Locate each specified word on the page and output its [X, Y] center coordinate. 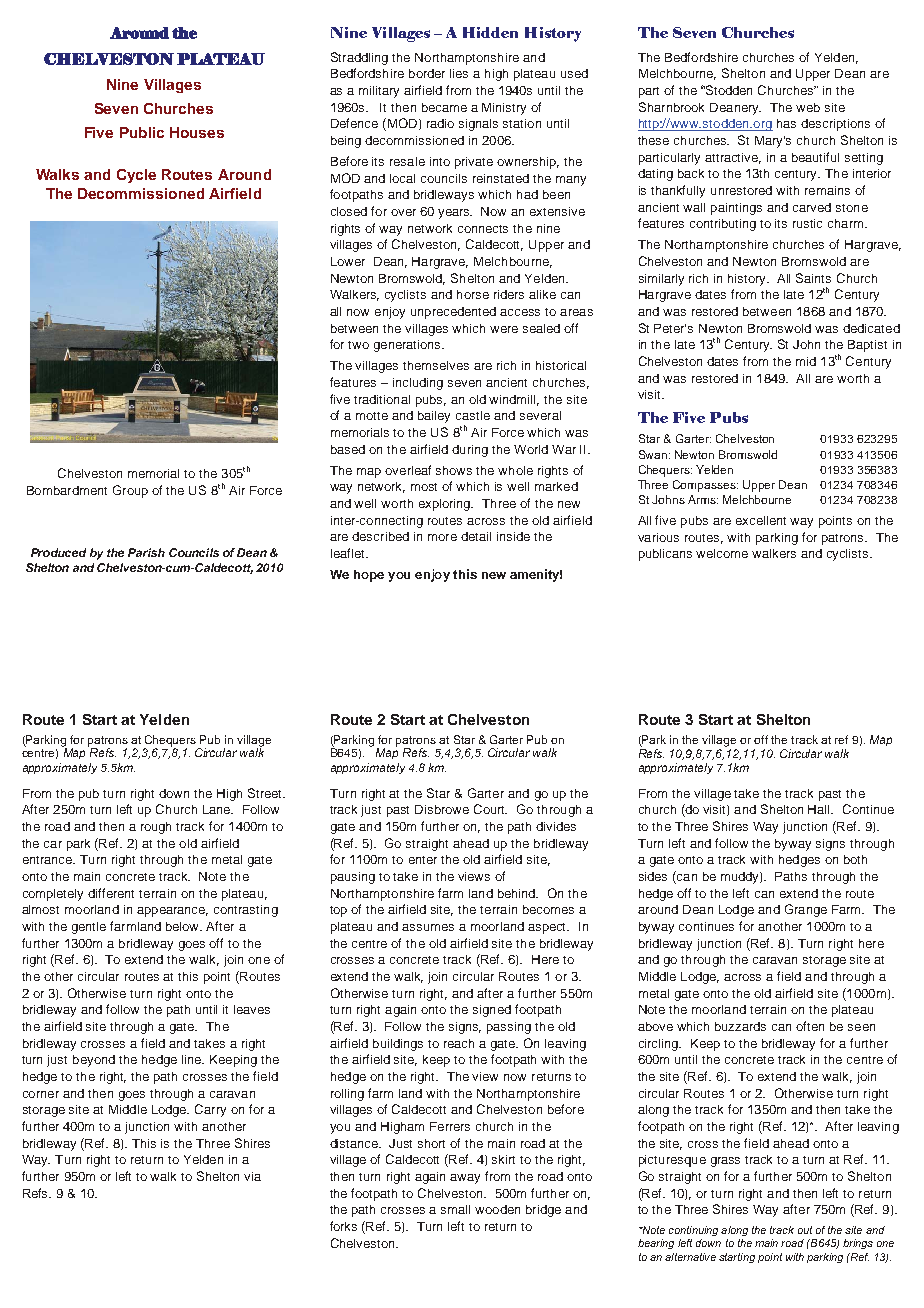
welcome [722, 553]
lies [459, 73]
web [808, 107]
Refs [37, 1193]
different [111, 893]
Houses [197, 132]
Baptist [867, 346]
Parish [146, 552]
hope [369, 576]
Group [130, 491]
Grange [806, 910]
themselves [436, 365]
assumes [428, 927]
